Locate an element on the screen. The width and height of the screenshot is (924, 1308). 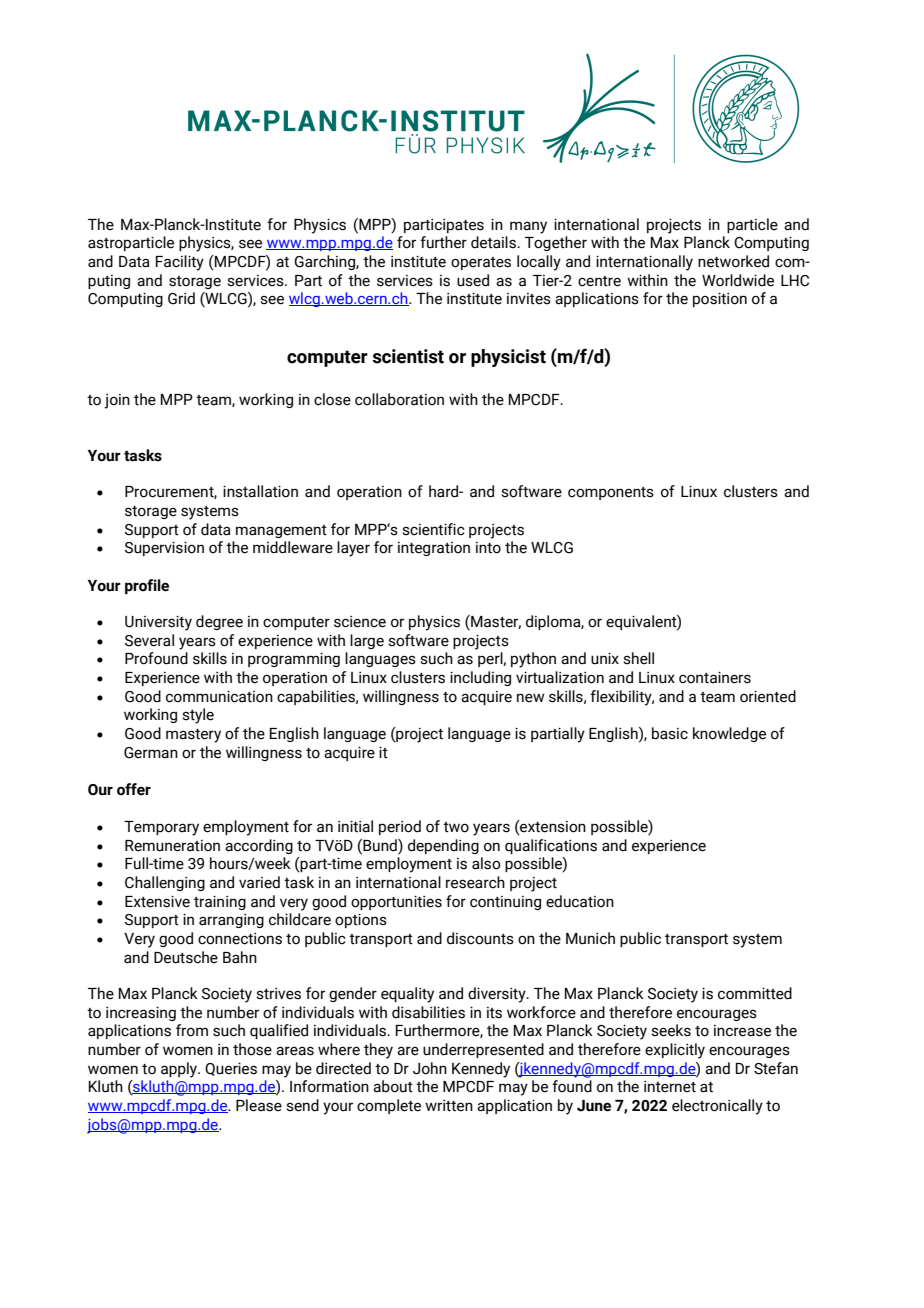
knowledge is located at coordinates (729, 734).
